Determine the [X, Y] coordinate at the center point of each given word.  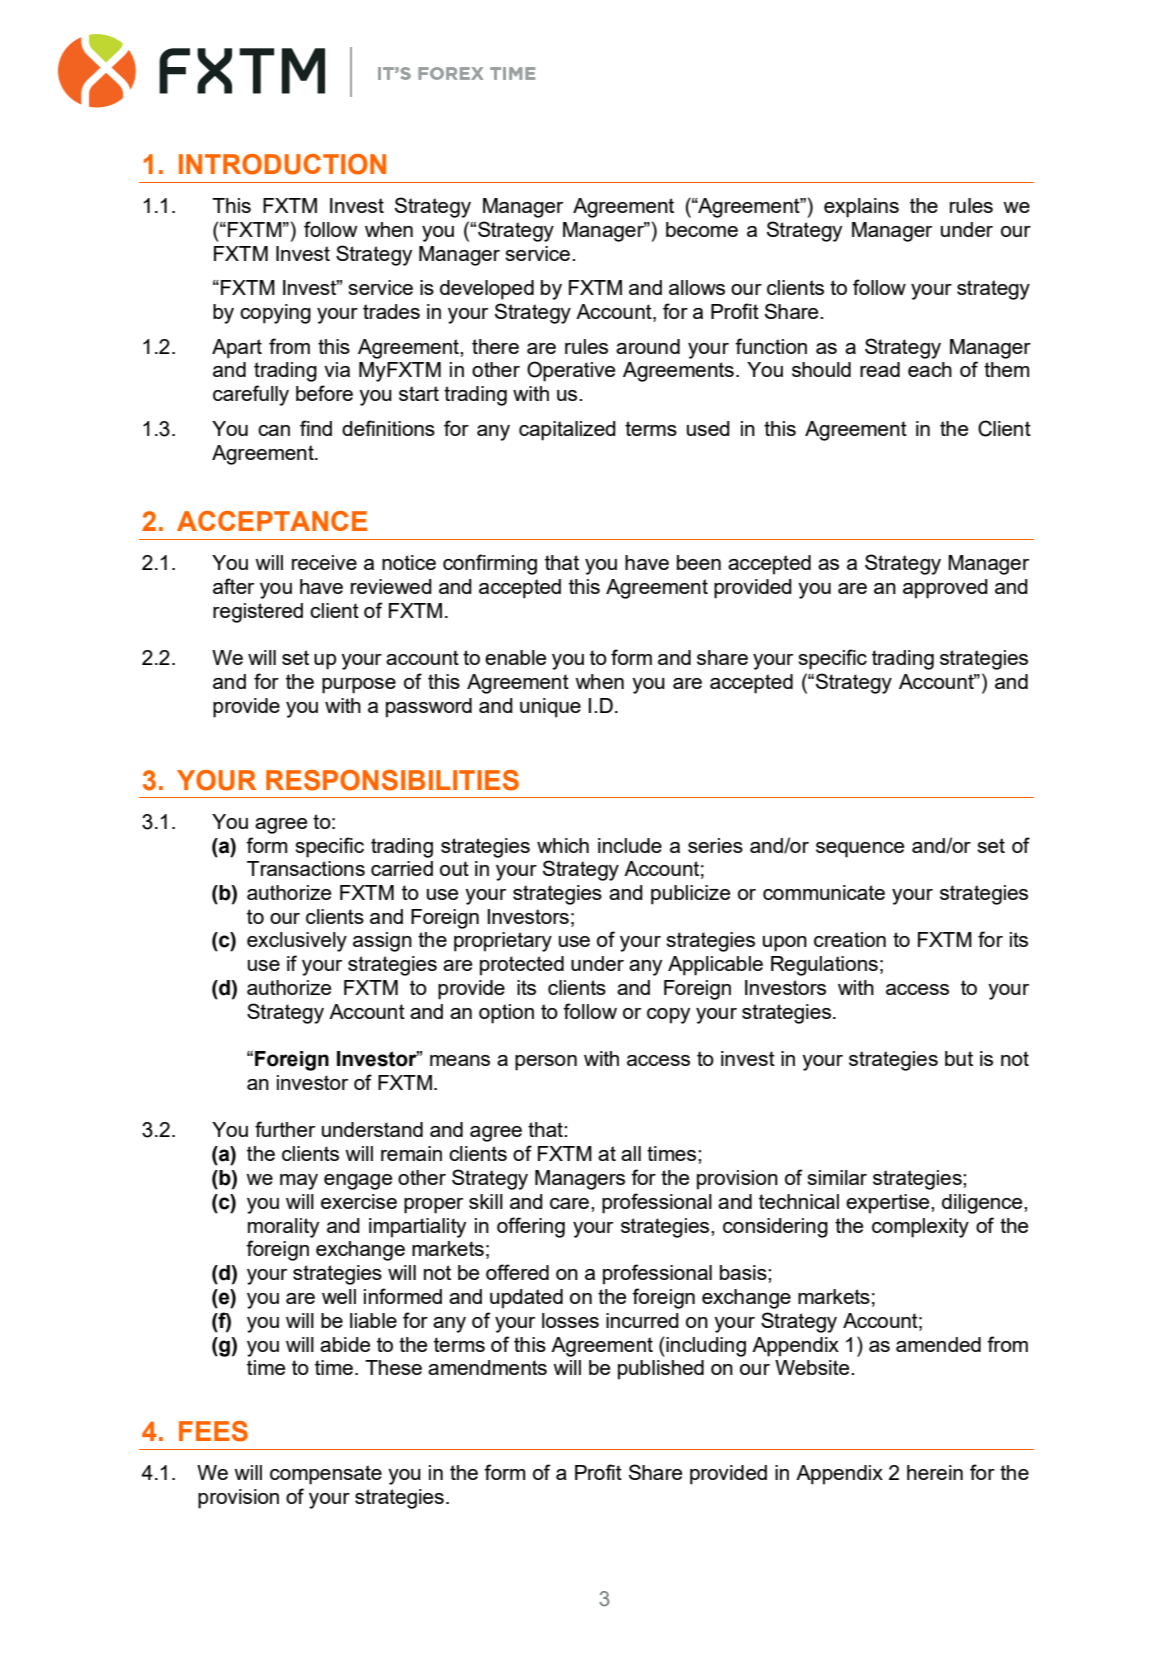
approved [945, 589]
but [959, 1058]
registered [258, 613]
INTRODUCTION [282, 164]
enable [515, 657]
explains [861, 208]
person [546, 1063]
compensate [326, 1475]
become [702, 229]
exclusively [297, 942]
